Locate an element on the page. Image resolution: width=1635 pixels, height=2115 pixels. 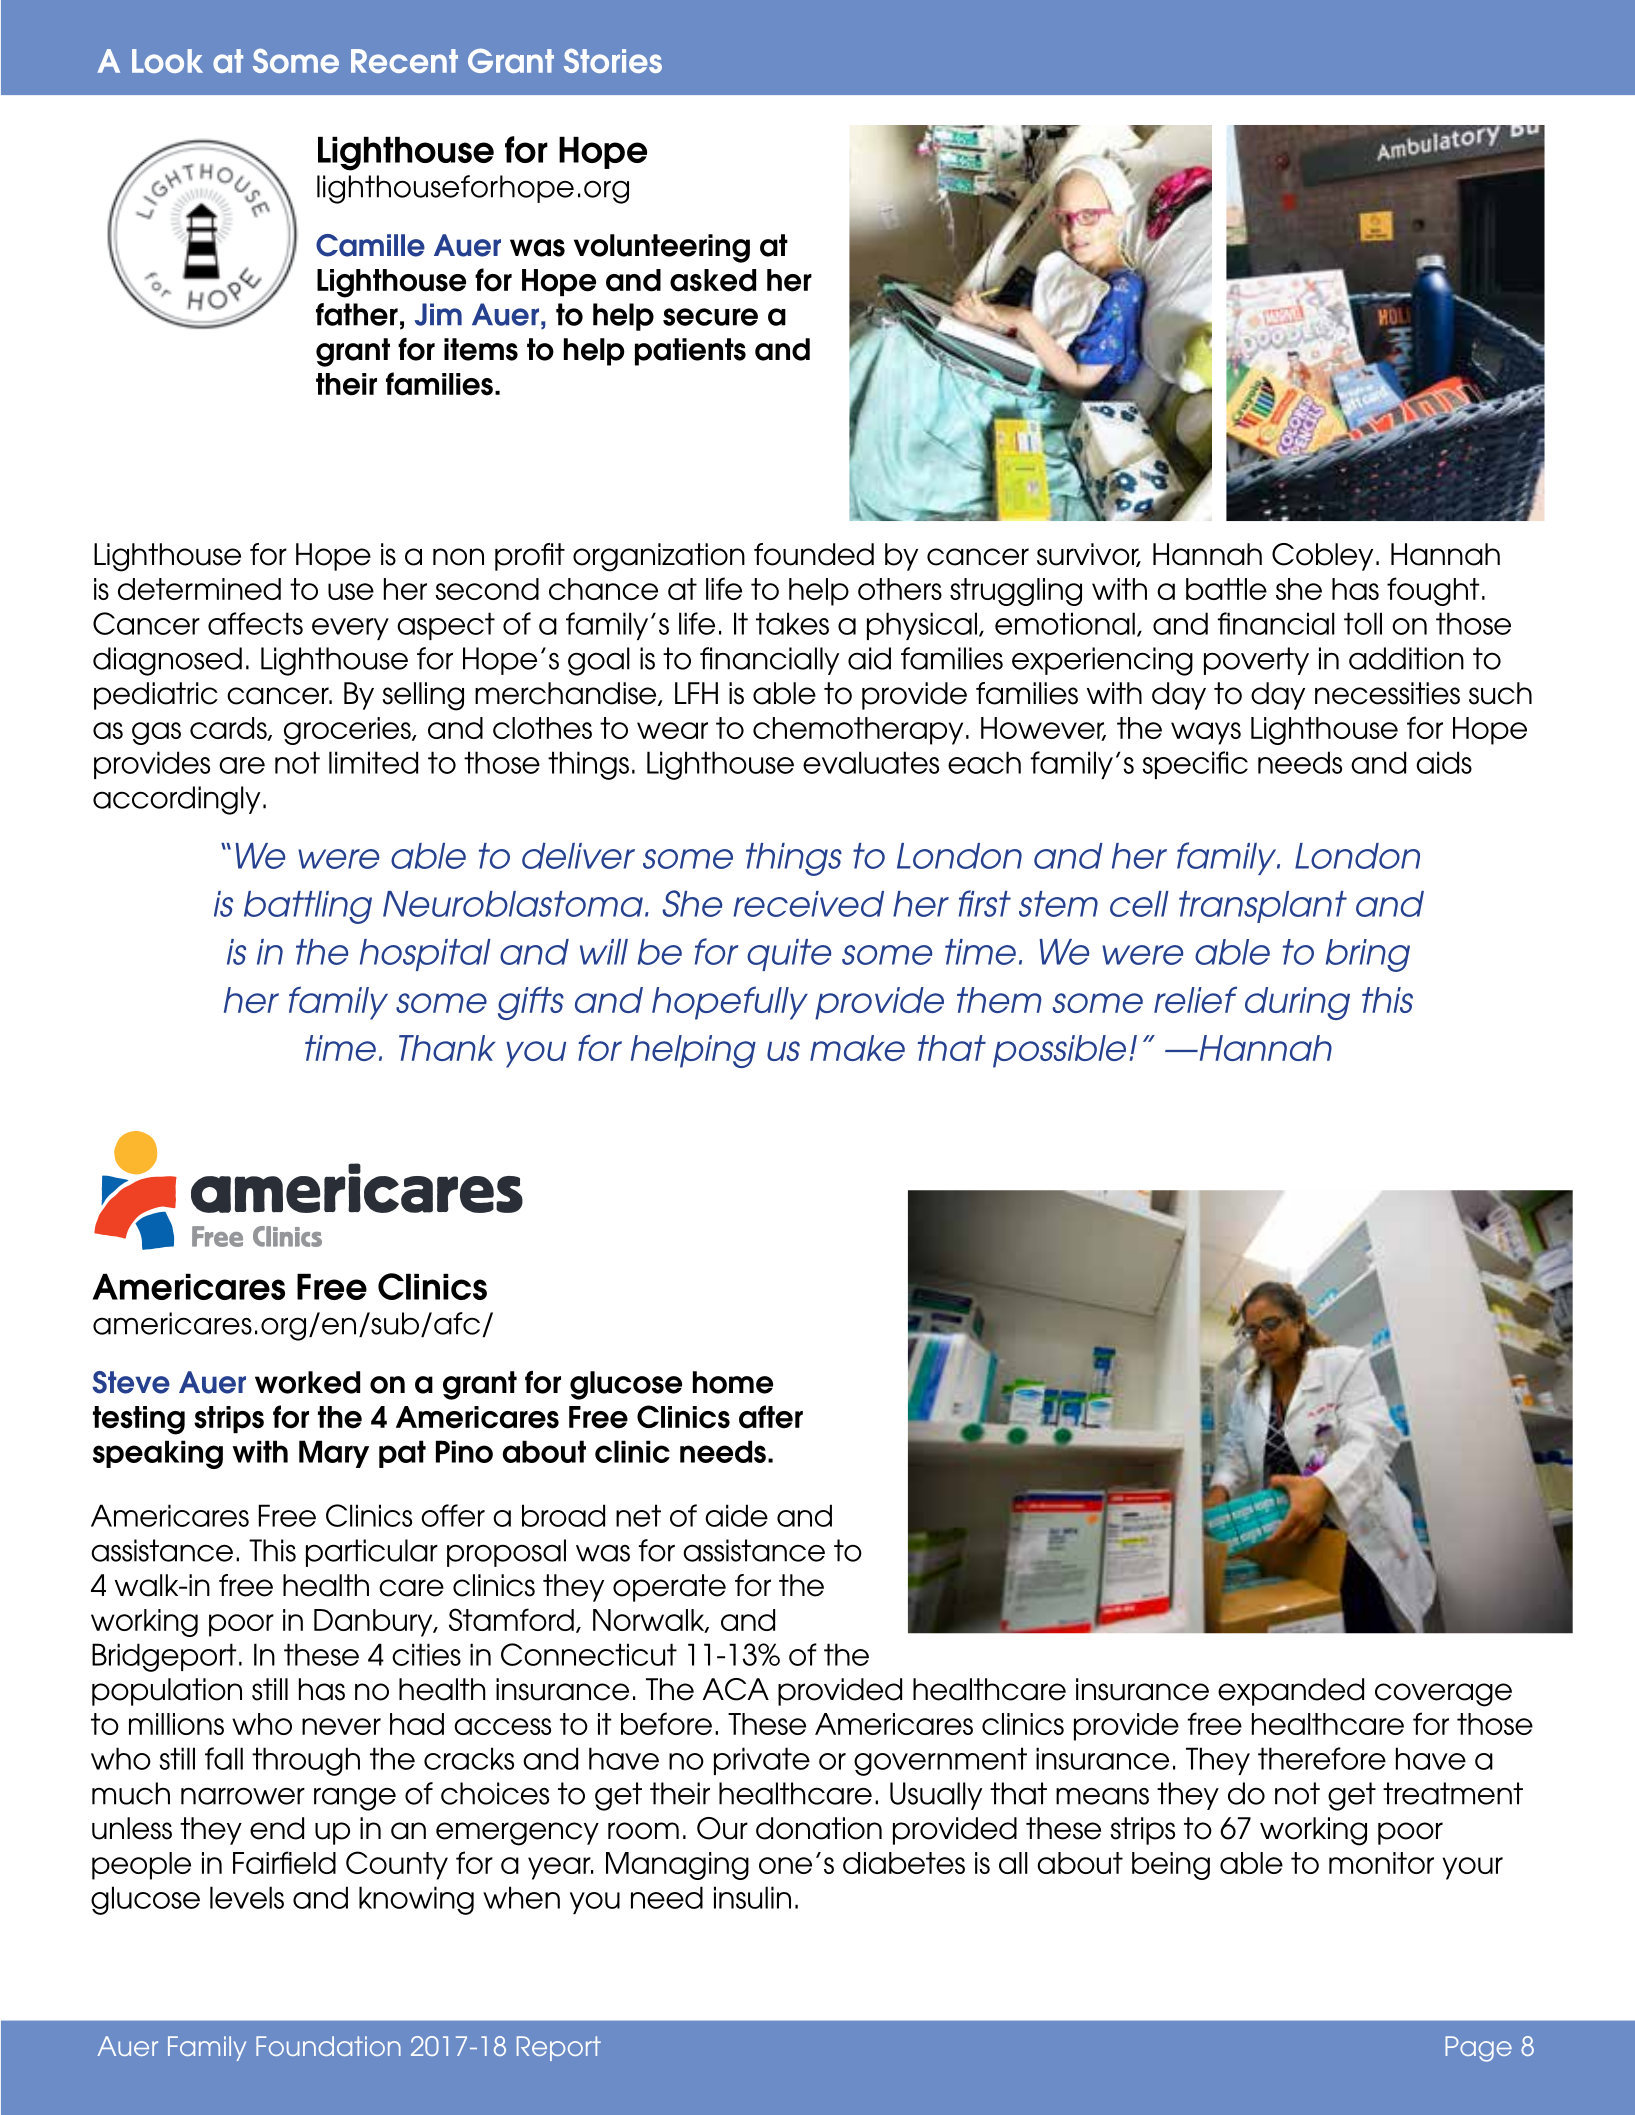
survivor is located at coordinates (1089, 555).
